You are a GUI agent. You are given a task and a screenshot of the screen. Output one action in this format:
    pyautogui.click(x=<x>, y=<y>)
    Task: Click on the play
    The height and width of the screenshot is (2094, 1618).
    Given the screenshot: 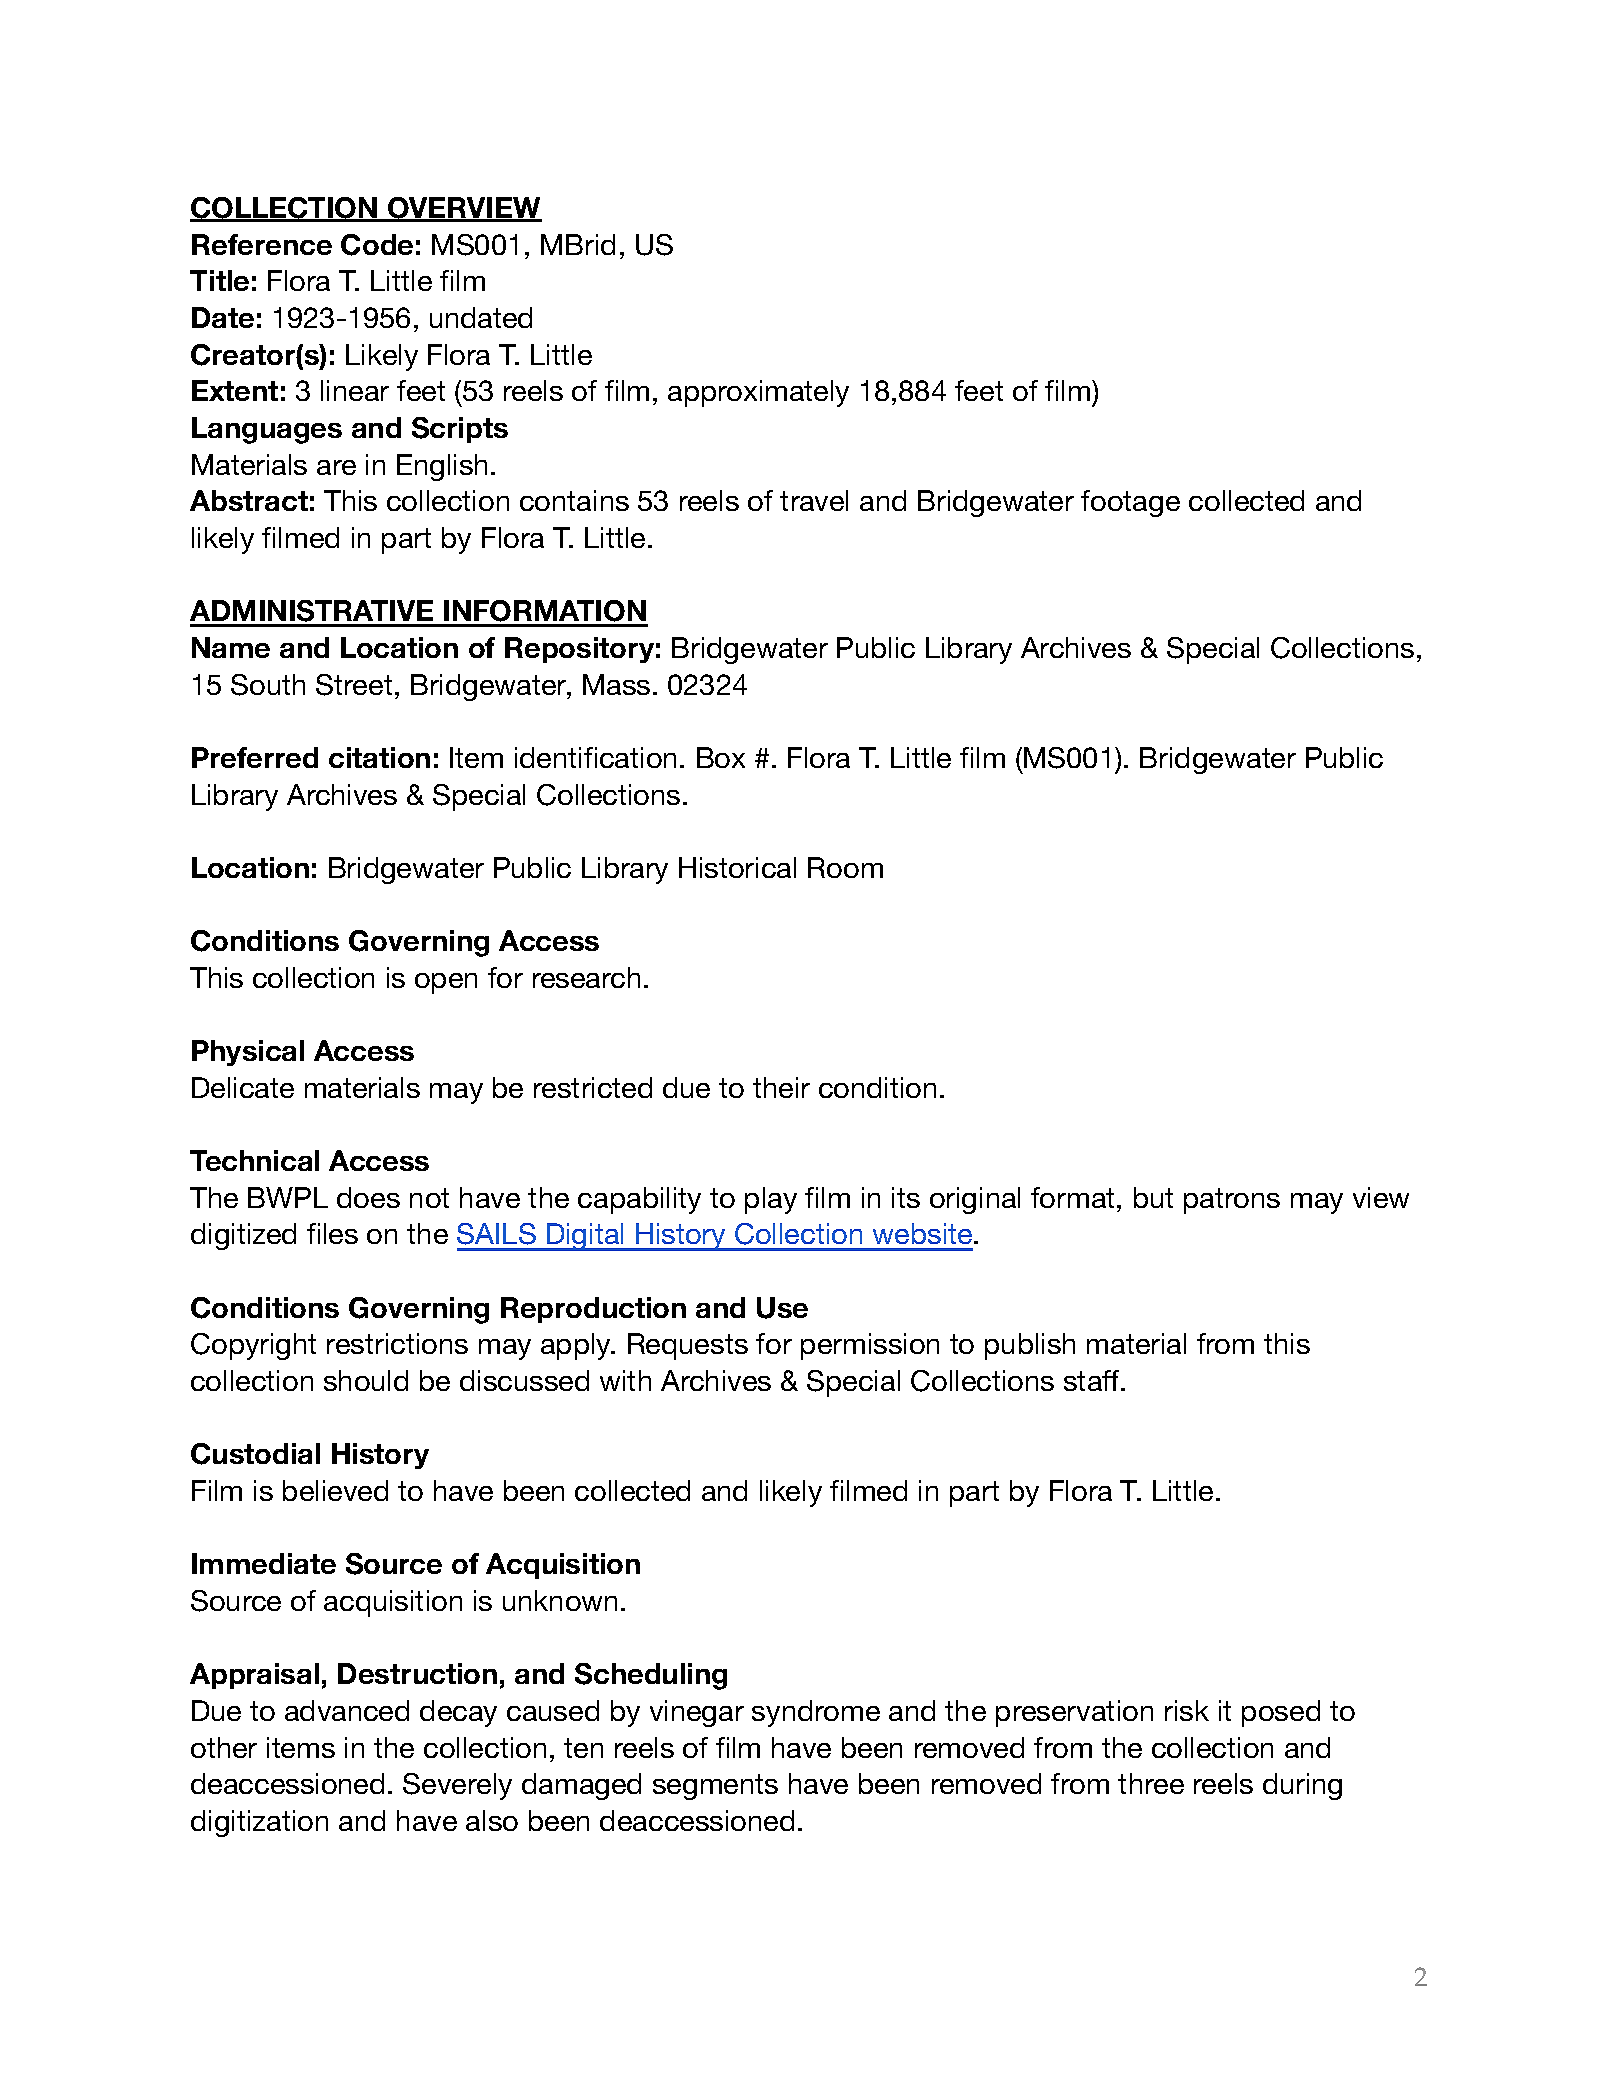 What is the action you would take?
    pyautogui.click(x=771, y=1200)
